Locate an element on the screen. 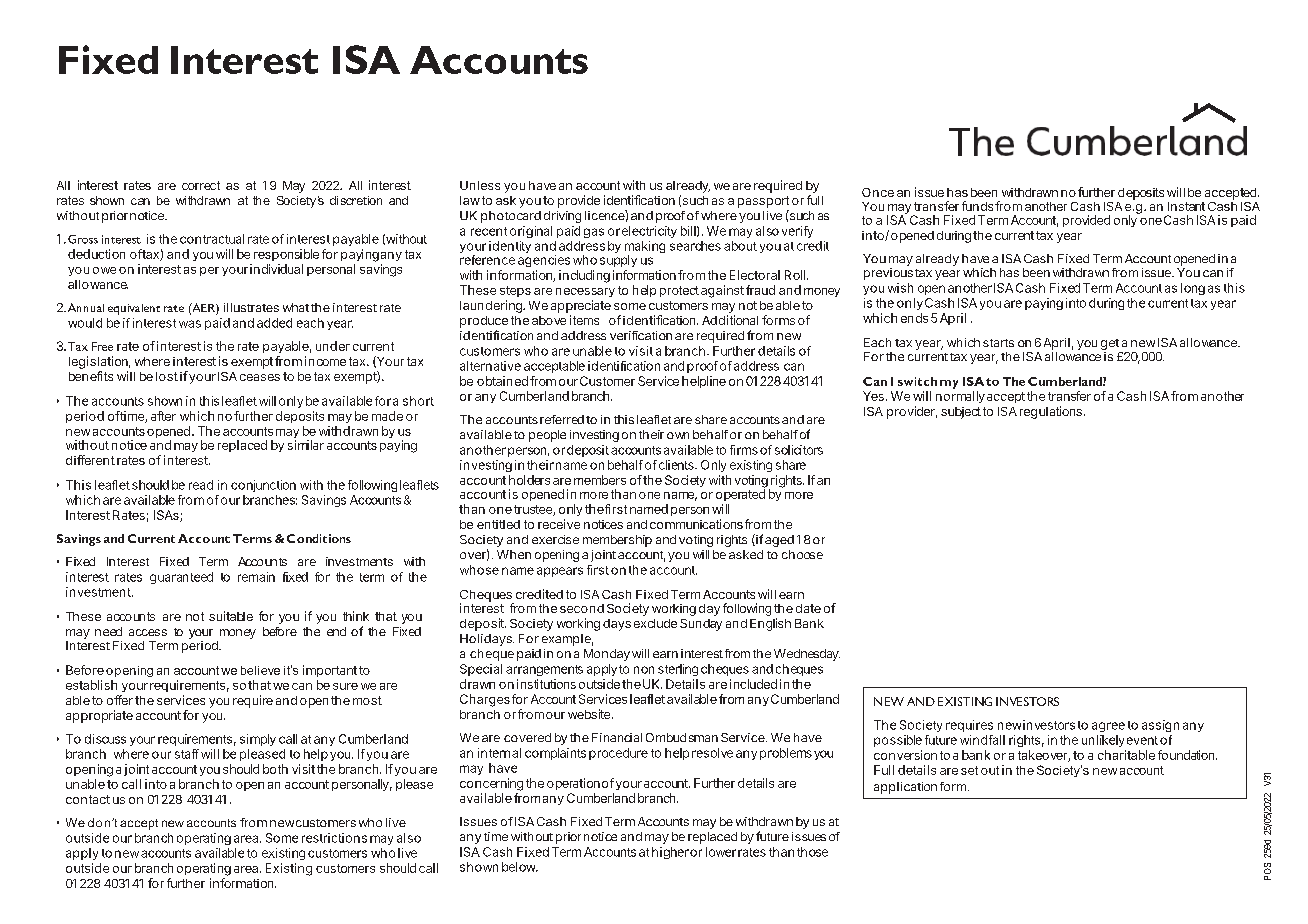  referred is located at coordinates (562, 419).
